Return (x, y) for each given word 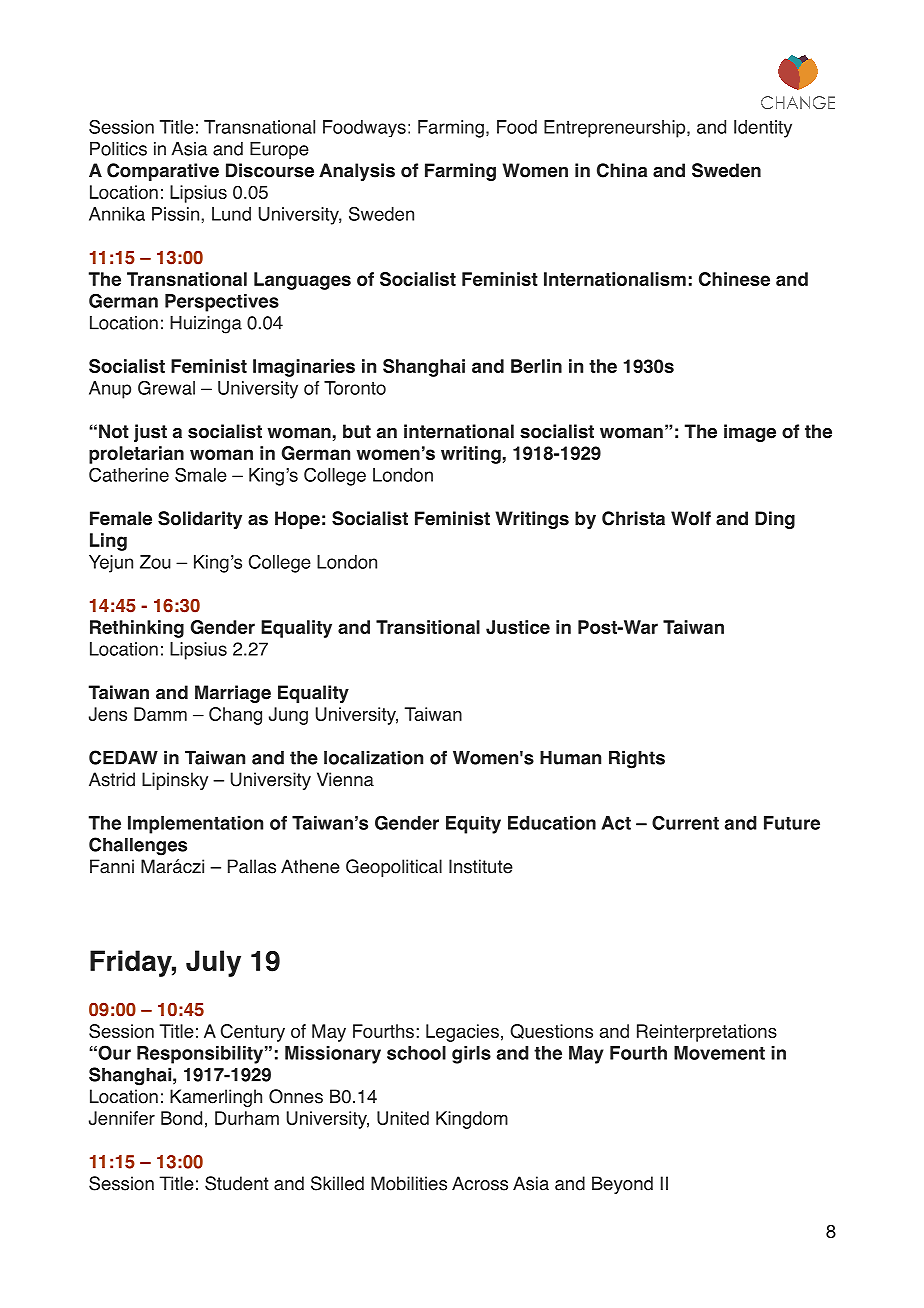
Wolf (691, 518)
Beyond (622, 1185)
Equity (473, 825)
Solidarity (200, 520)
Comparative (163, 172)
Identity (763, 129)
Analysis (357, 172)
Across (480, 1183)
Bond (181, 1118)
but (357, 431)
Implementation (195, 825)
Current (685, 823)
